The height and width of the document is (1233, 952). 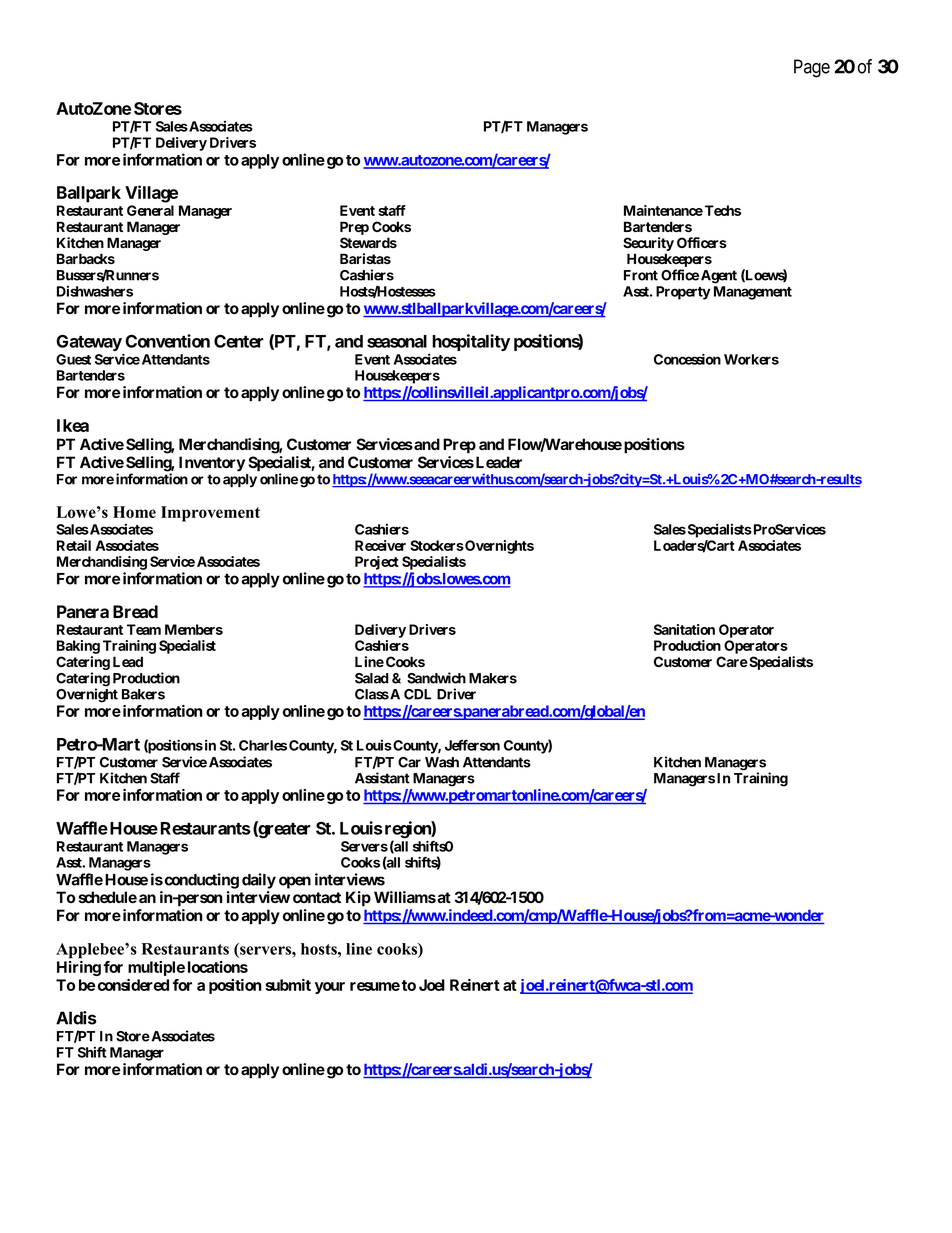 What do you see at coordinates (133, 985) in the document?
I see `considered` at bounding box center [133, 985].
